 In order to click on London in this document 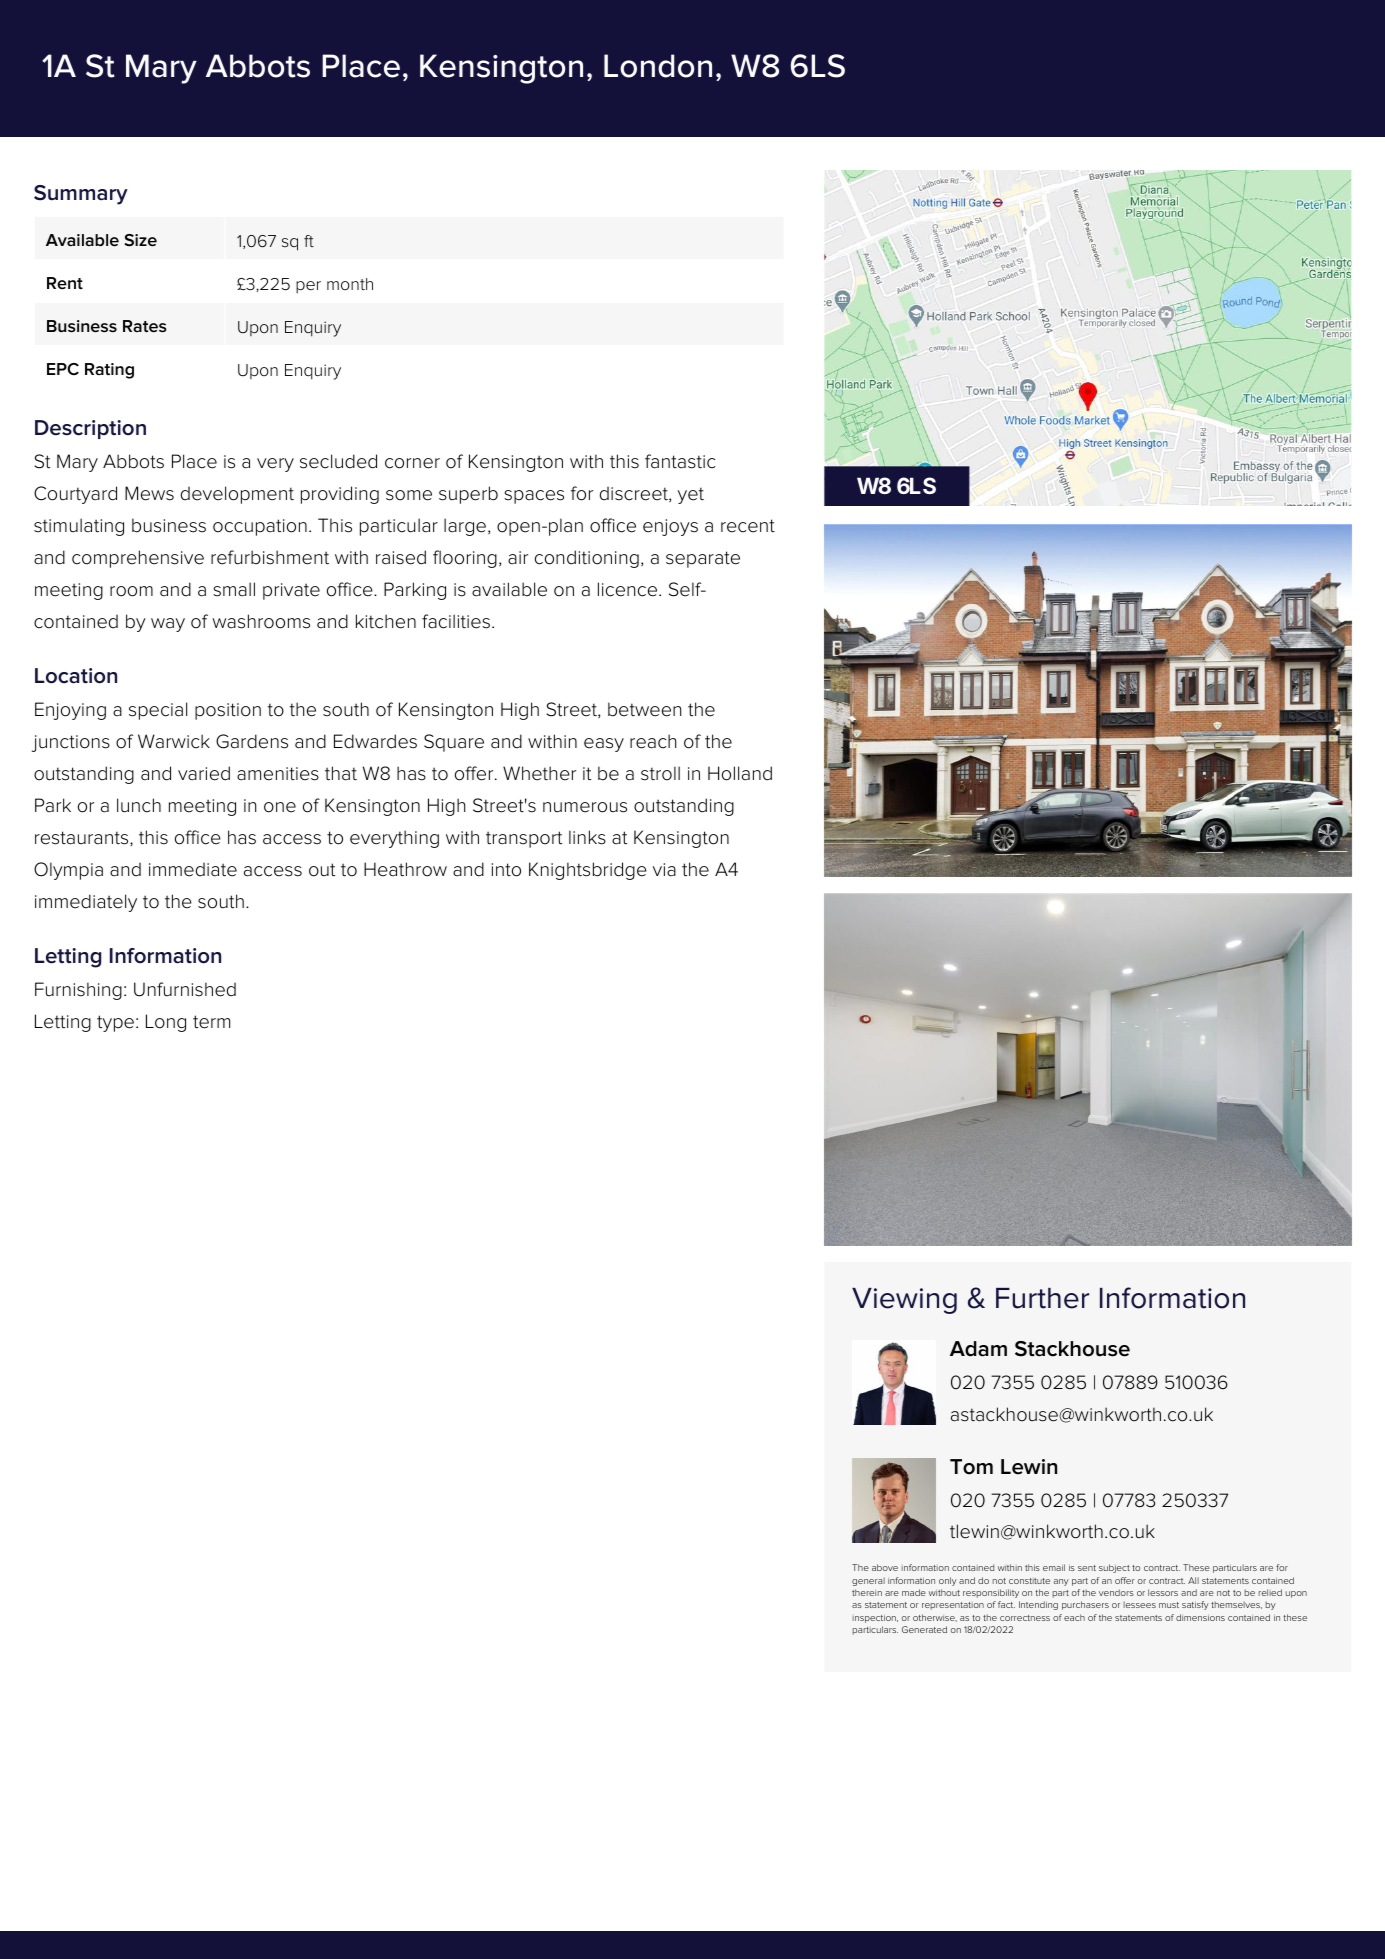, I will do `click(658, 66)`.
